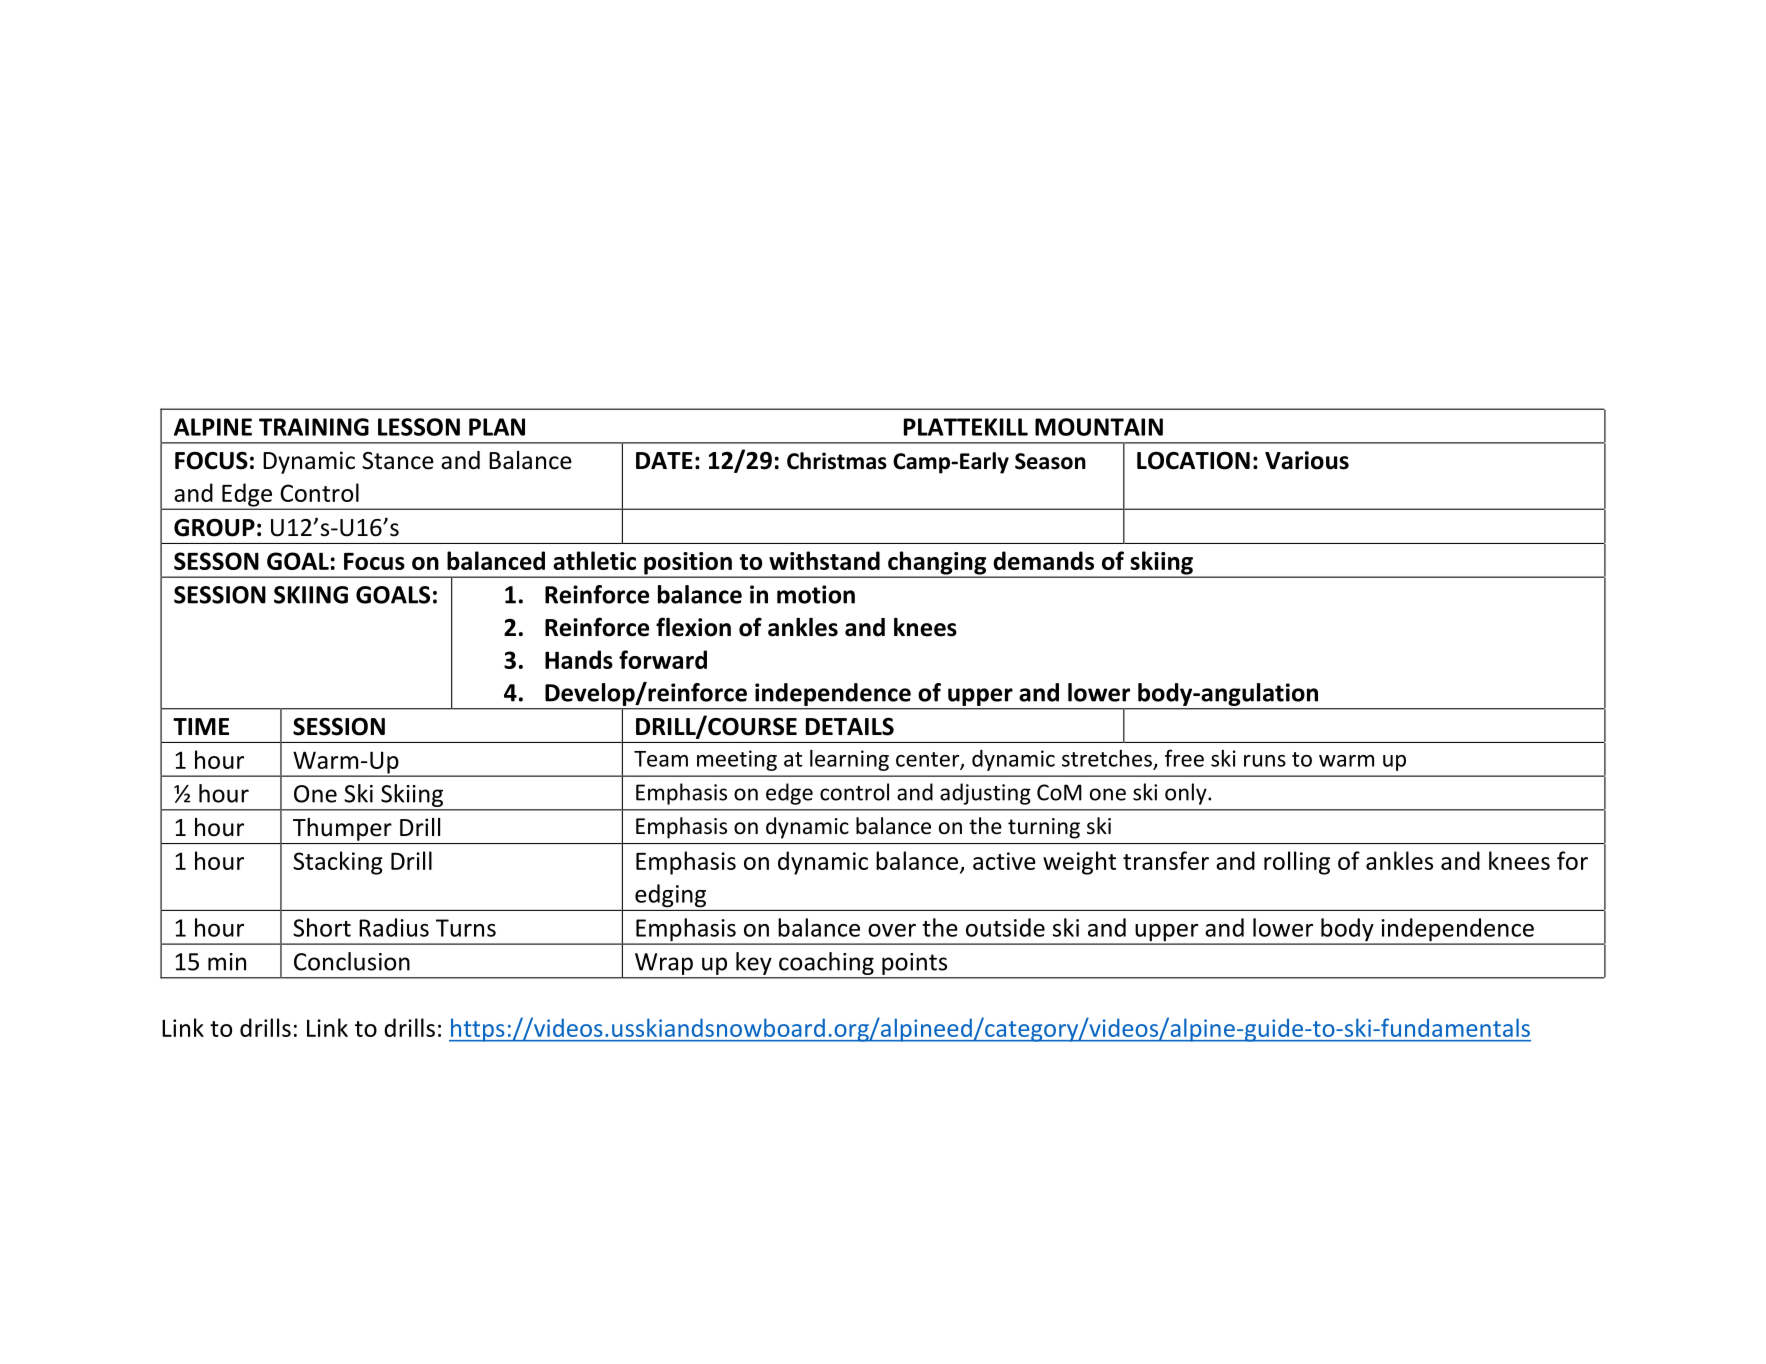 The width and height of the page is (1766, 1364). I want to click on Thumper, so click(342, 829).
